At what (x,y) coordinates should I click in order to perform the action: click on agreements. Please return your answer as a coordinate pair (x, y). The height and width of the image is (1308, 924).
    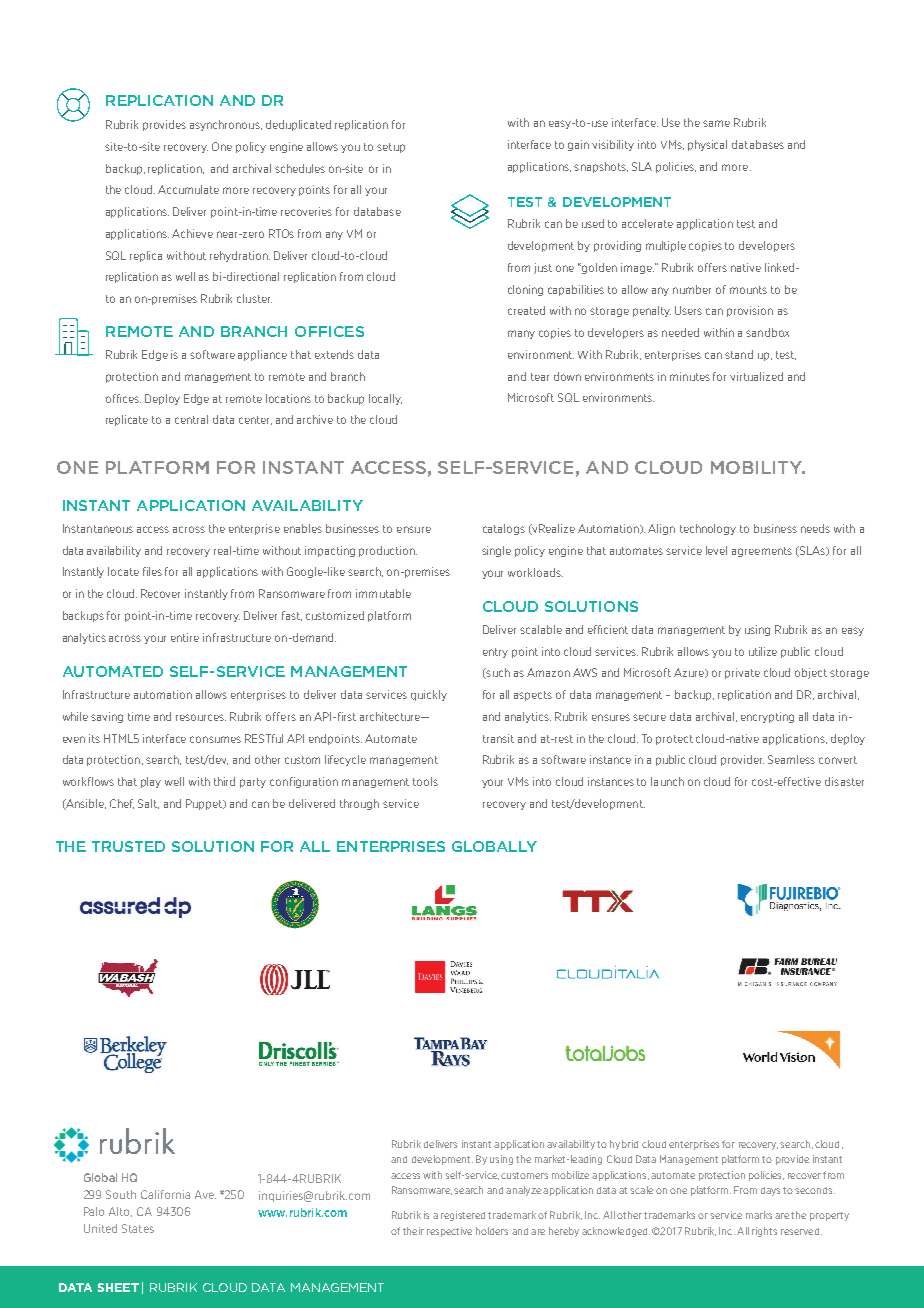
    Looking at the image, I should click on (762, 552).
